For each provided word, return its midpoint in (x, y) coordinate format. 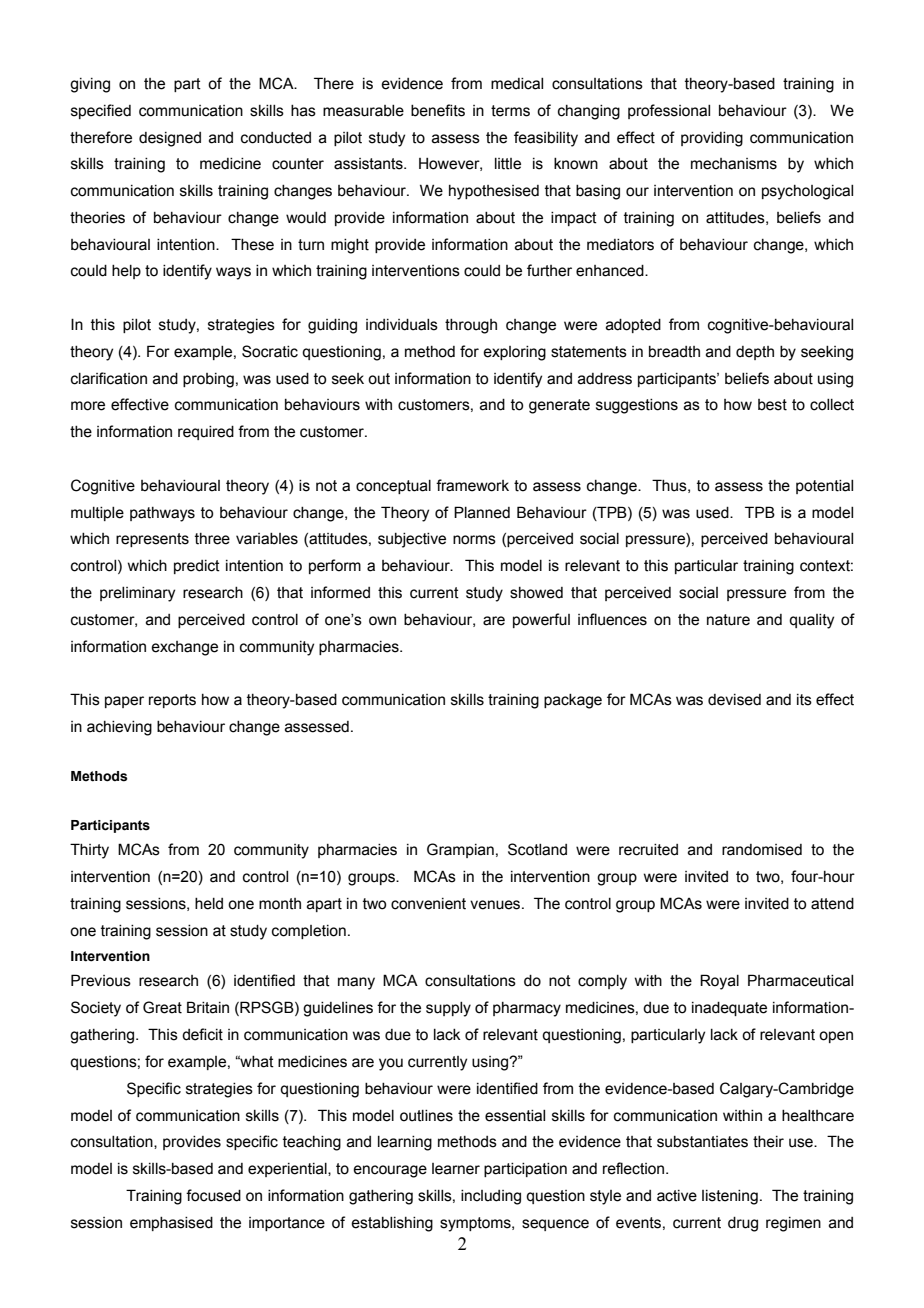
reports (172, 701)
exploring (514, 353)
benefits (438, 110)
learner (456, 1169)
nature (728, 620)
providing (712, 139)
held (209, 904)
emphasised (171, 1224)
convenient (428, 904)
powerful (541, 620)
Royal (719, 982)
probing (208, 380)
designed (170, 139)
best (772, 405)
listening (730, 1197)
